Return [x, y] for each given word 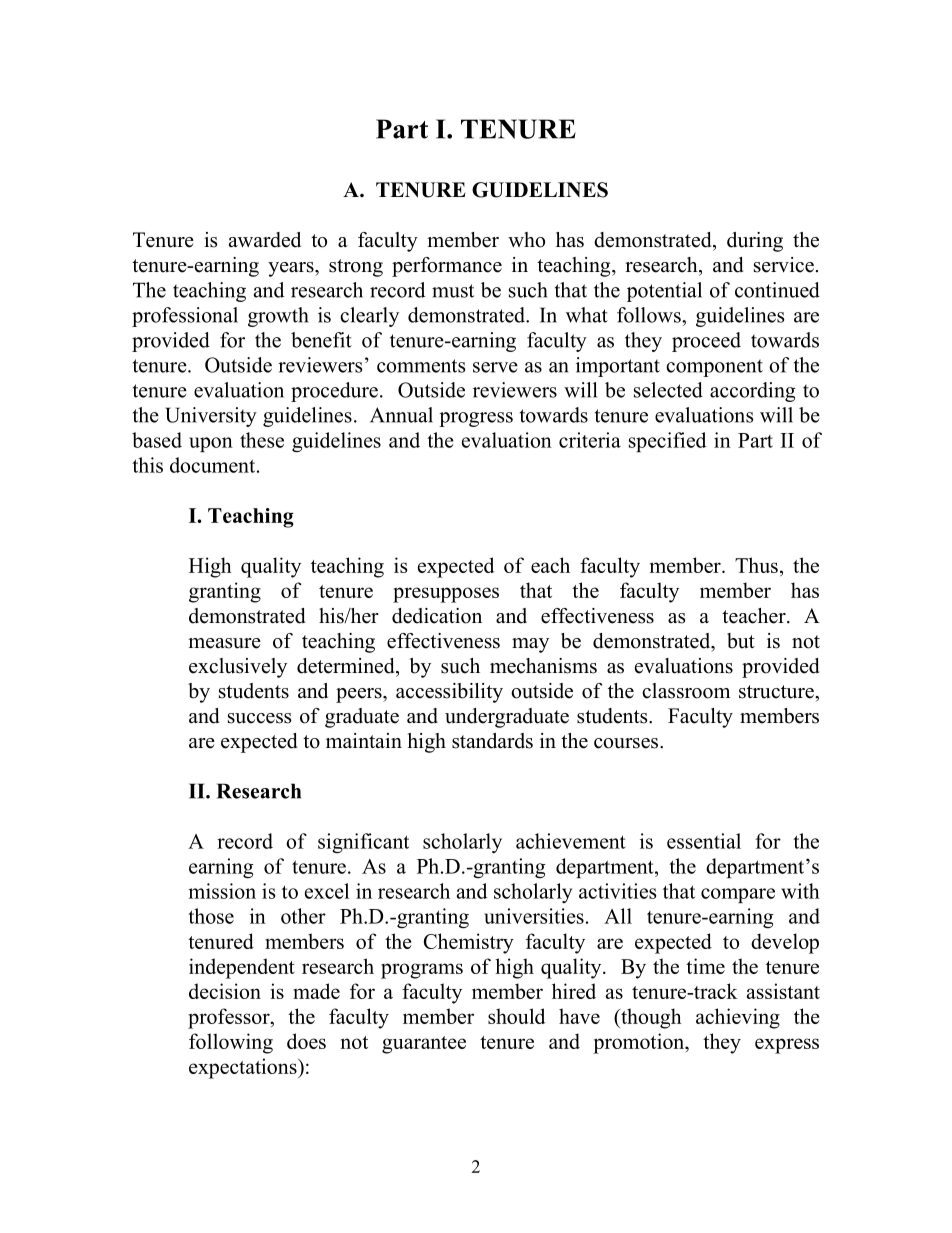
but [741, 641]
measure [224, 643]
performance [447, 267]
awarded [265, 240]
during [755, 242]
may [530, 645]
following [231, 1043]
